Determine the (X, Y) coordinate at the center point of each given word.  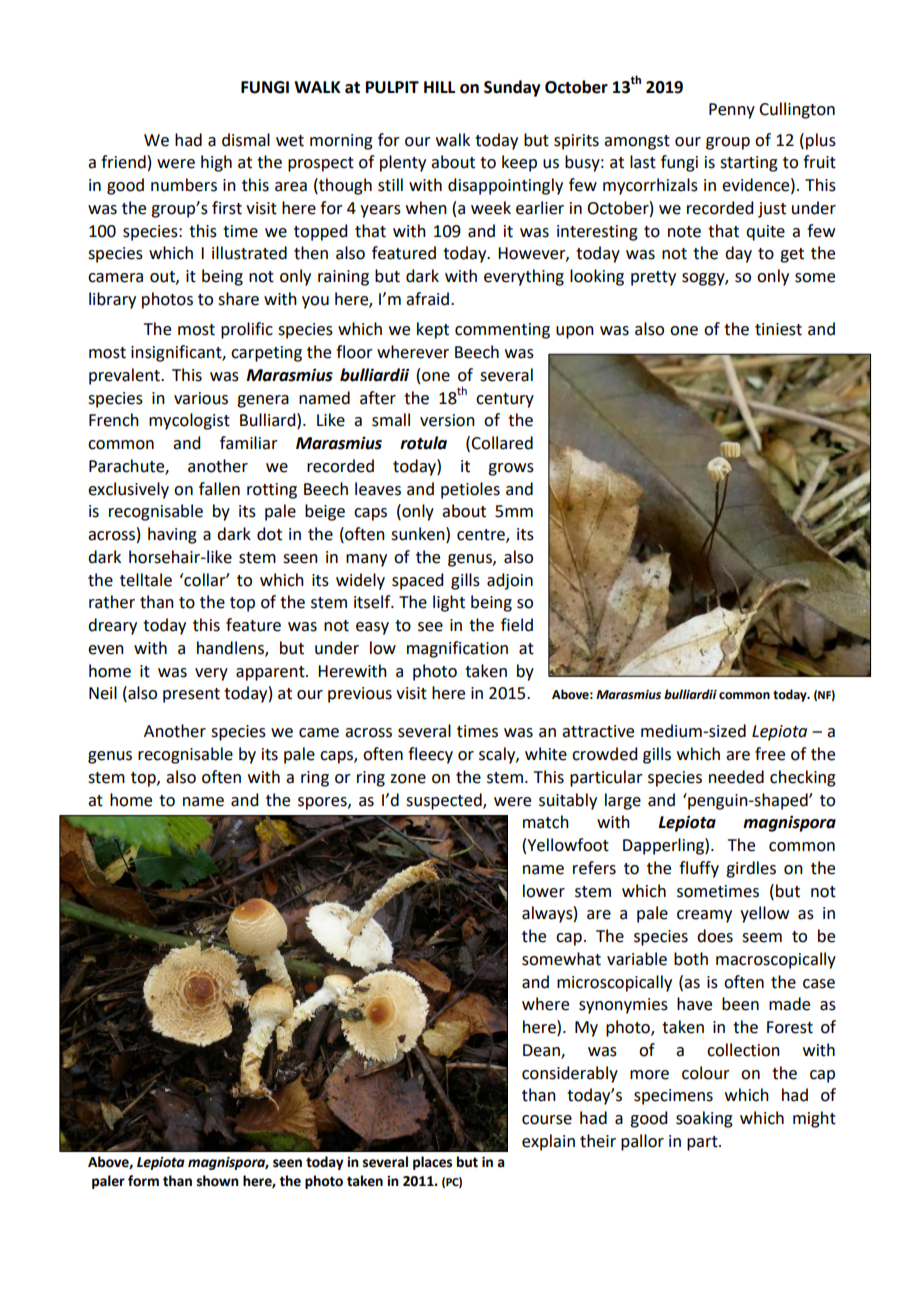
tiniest (778, 329)
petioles (470, 490)
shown (218, 1181)
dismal (246, 140)
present (191, 695)
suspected (445, 801)
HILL (439, 87)
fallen (219, 489)
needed (736, 777)
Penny (732, 111)
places (432, 1163)
